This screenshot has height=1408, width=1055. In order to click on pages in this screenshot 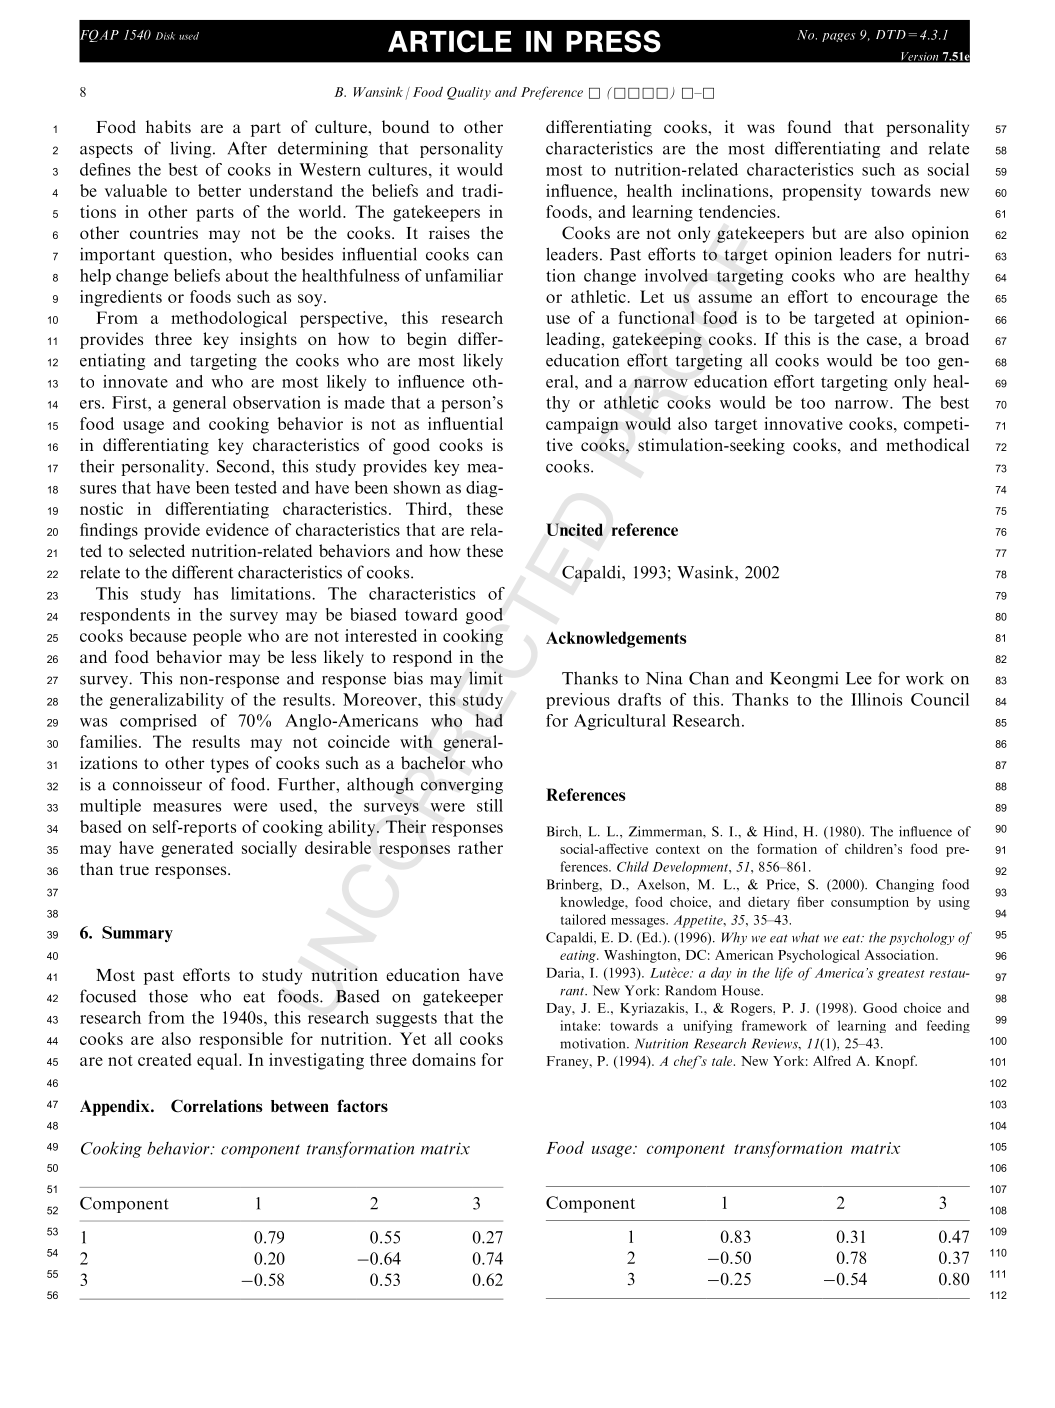, I will do `click(838, 37)`.
